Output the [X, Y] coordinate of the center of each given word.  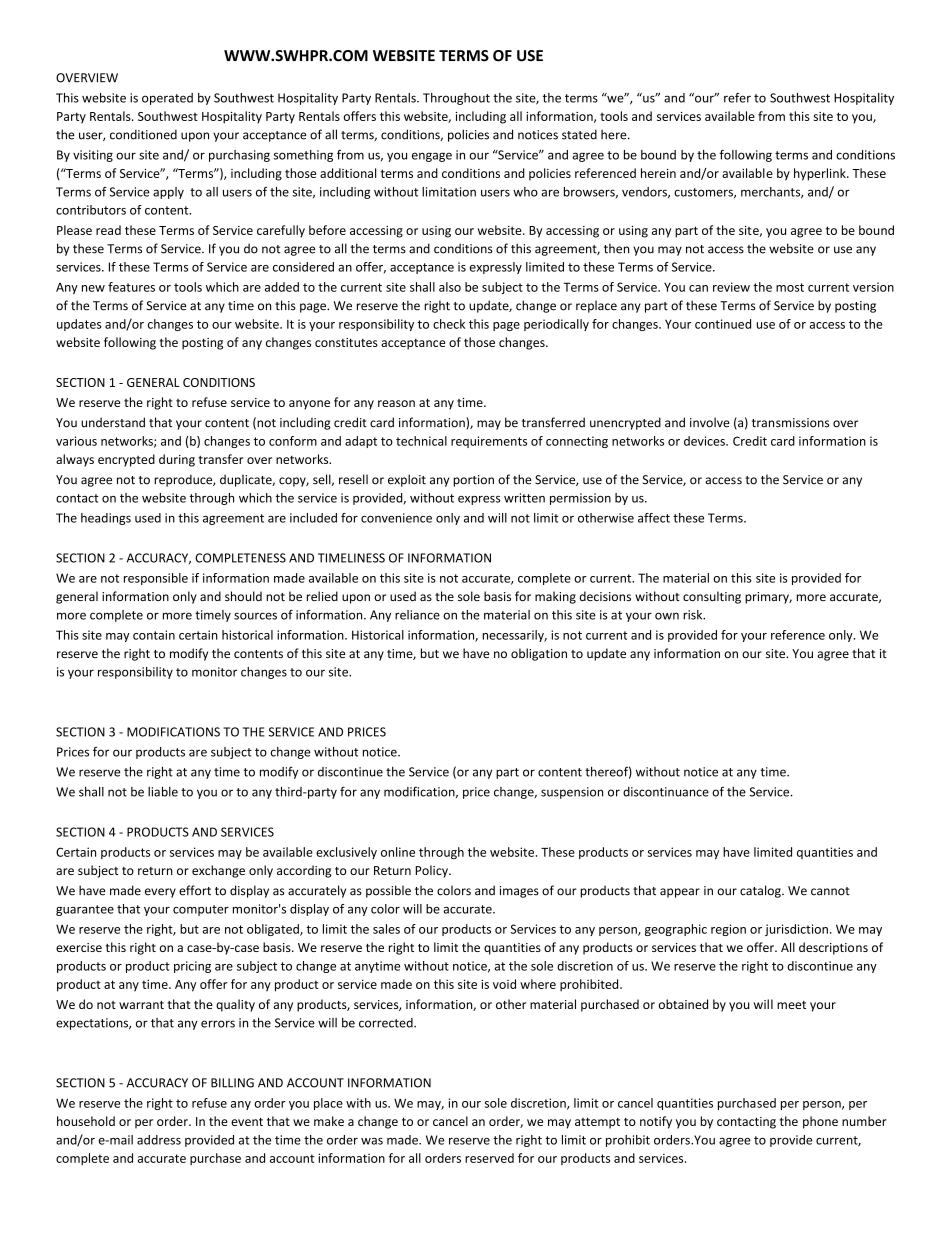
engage [432, 157]
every [160, 893]
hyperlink [821, 174]
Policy [432, 871]
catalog [761, 891]
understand [113, 422]
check [449, 324]
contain [154, 635]
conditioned [143, 134]
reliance [417, 615]
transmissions [790, 423]
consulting [712, 597]
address [159, 1140]
